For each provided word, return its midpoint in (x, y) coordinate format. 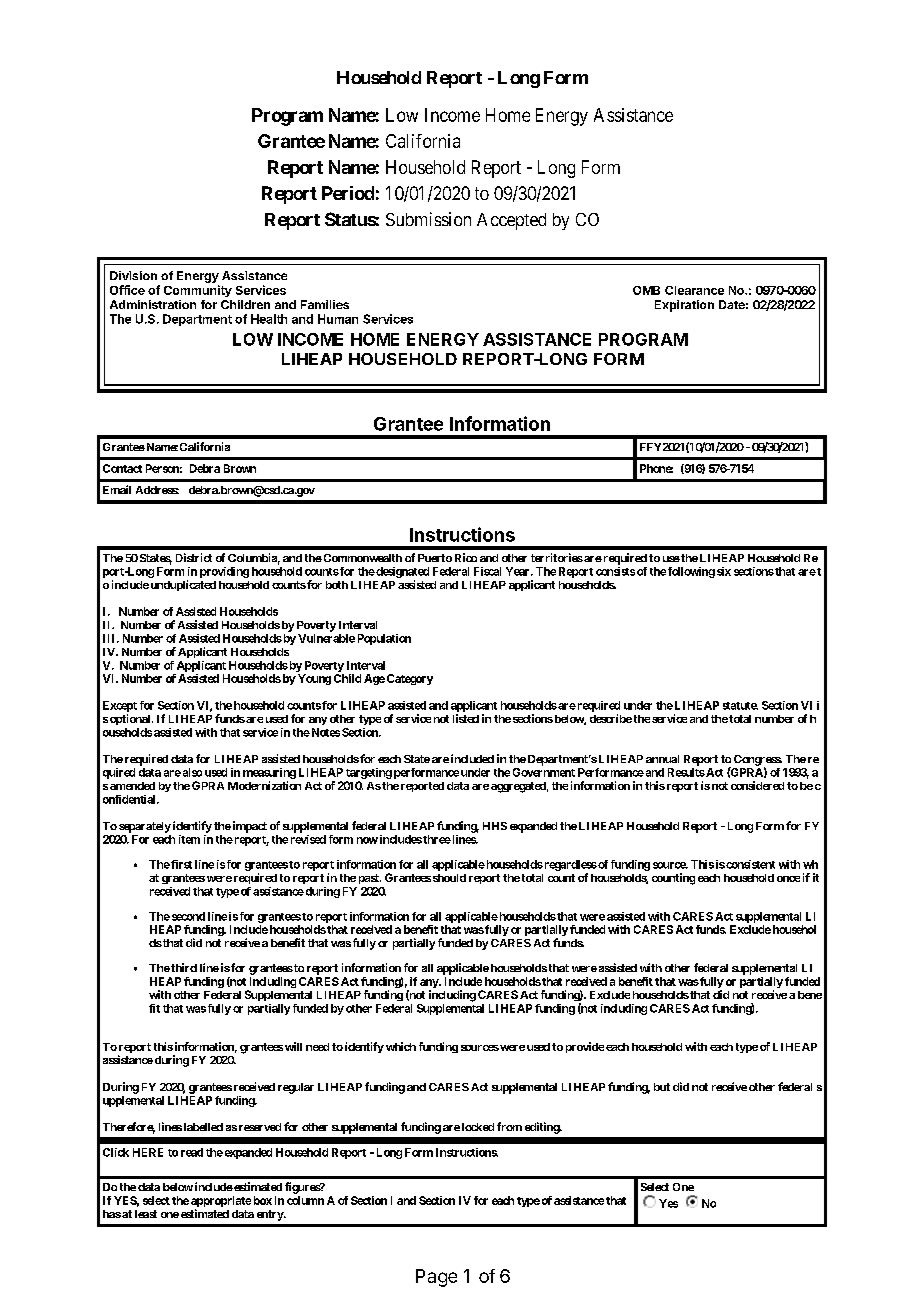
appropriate (221, 1203)
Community (198, 291)
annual (662, 759)
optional (131, 719)
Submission (428, 219)
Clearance (694, 290)
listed (466, 718)
